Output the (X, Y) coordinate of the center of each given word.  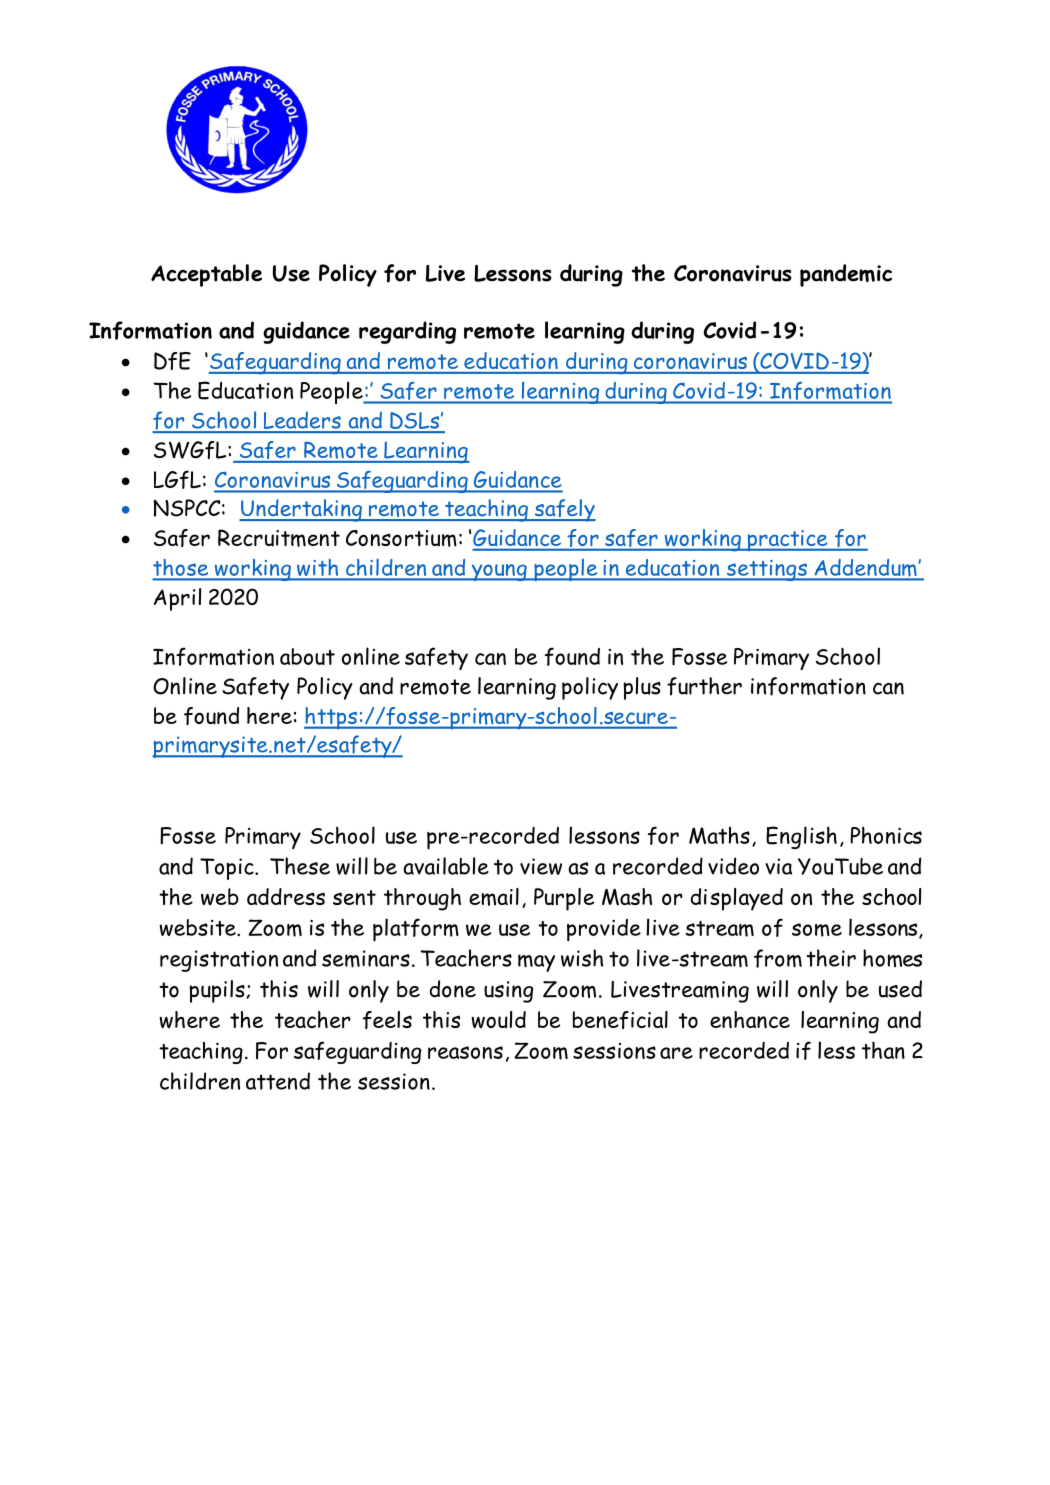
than (883, 1050)
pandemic (846, 275)
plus (642, 688)
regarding (407, 332)
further (704, 686)
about (307, 656)
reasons (465, 1052)
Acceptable (206, 275)
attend (278, 1081)
